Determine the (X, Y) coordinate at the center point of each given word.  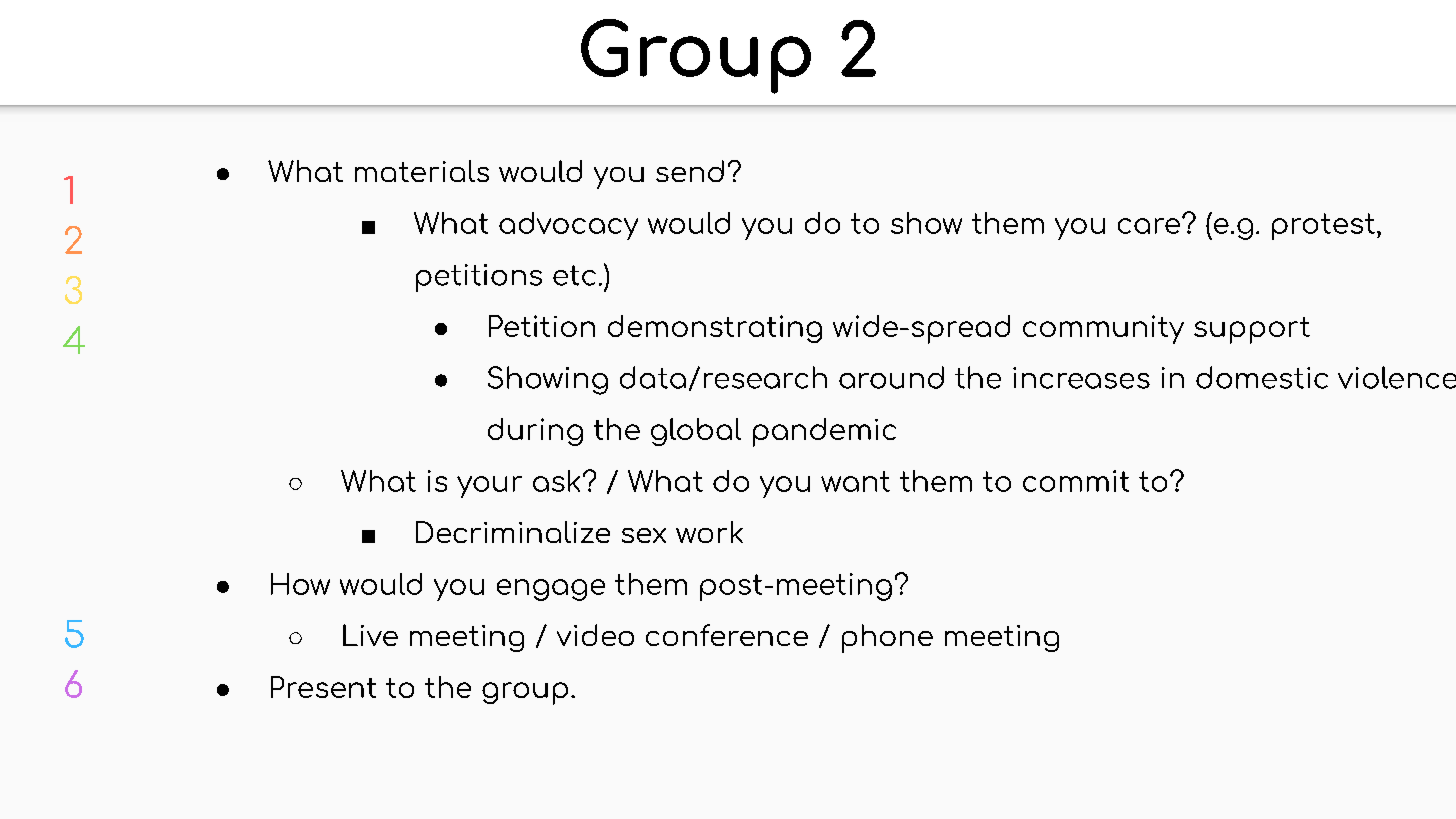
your (489, 487)
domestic (1262, 377)
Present (323, 687)
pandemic (824, 432)
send (690, 171)
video (595, 635)
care (1149, 226)
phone (887, 638)
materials (422, 171)
